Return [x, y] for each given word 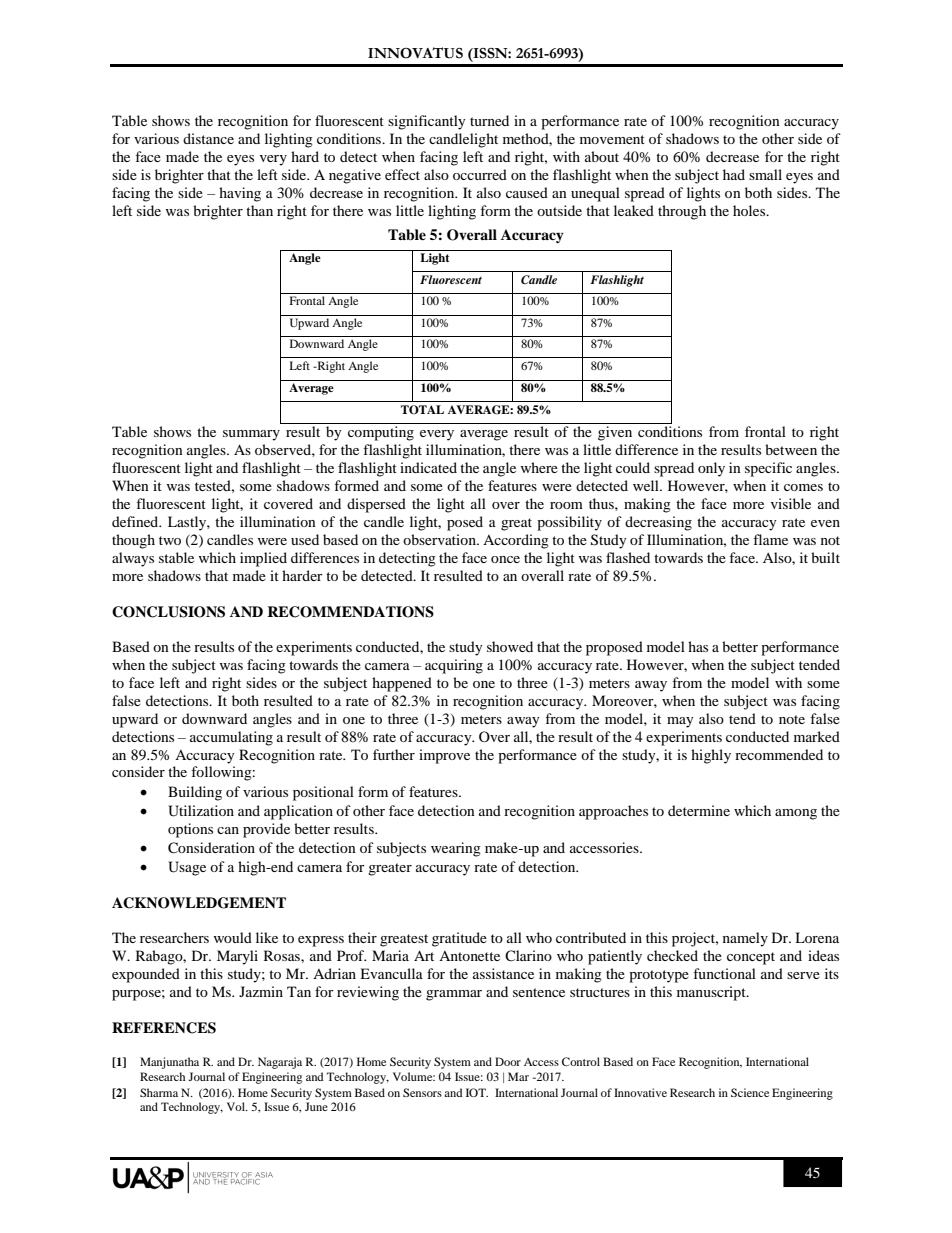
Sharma [159, 1092]
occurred [480, 174]
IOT [477, 1092]
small [765, 174]
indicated [428, 467]
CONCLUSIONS [168, 612]
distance [208, 138]
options [190, 830]
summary [251, 435]
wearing [456, 849]
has [698, 646]
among [796, 814]
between [791, 449]
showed [510, 646]
